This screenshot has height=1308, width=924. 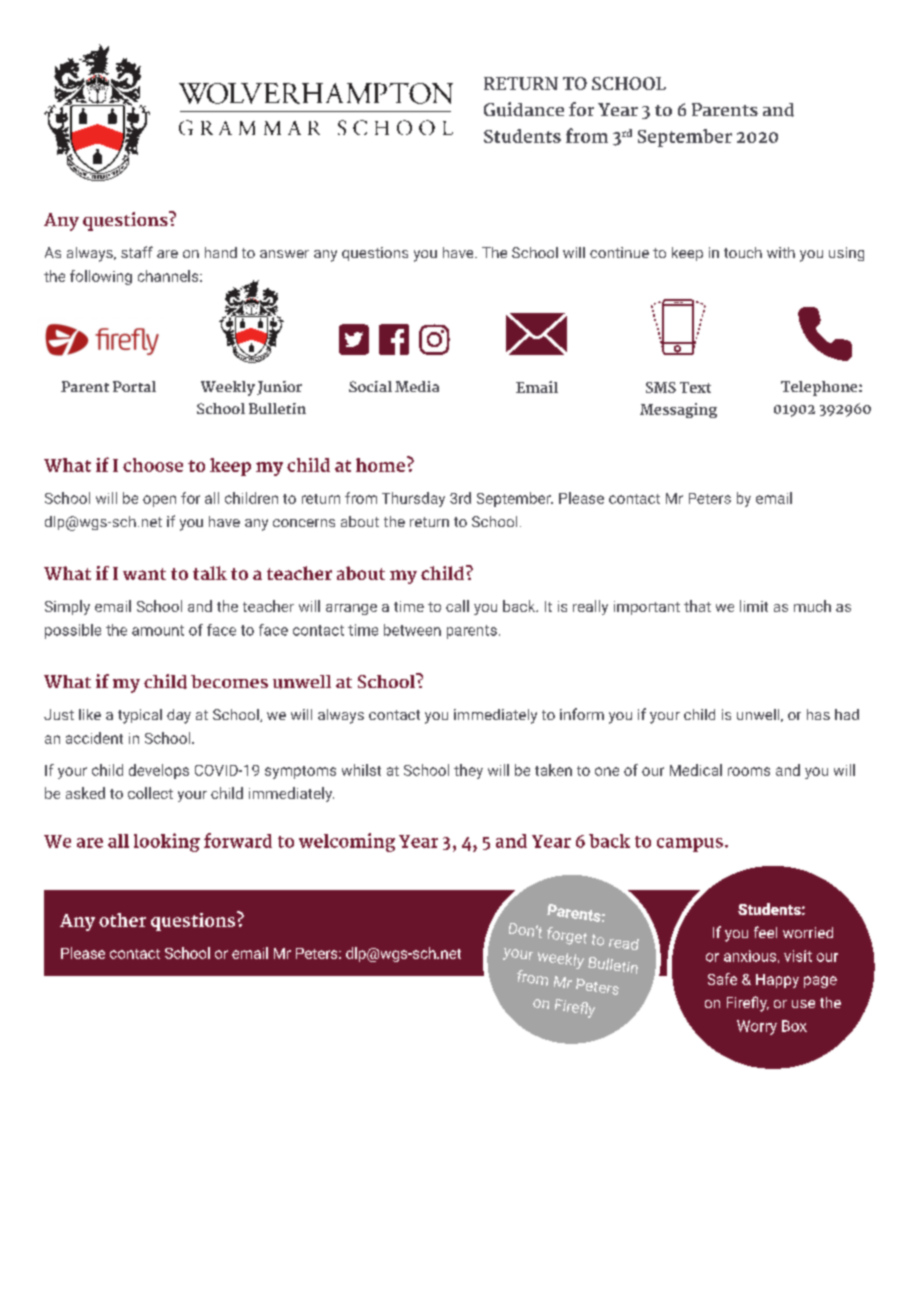 What do you see at coordinates (695, 387) in the screenshot?
I see `Text` at bounding box center [695, 387].
